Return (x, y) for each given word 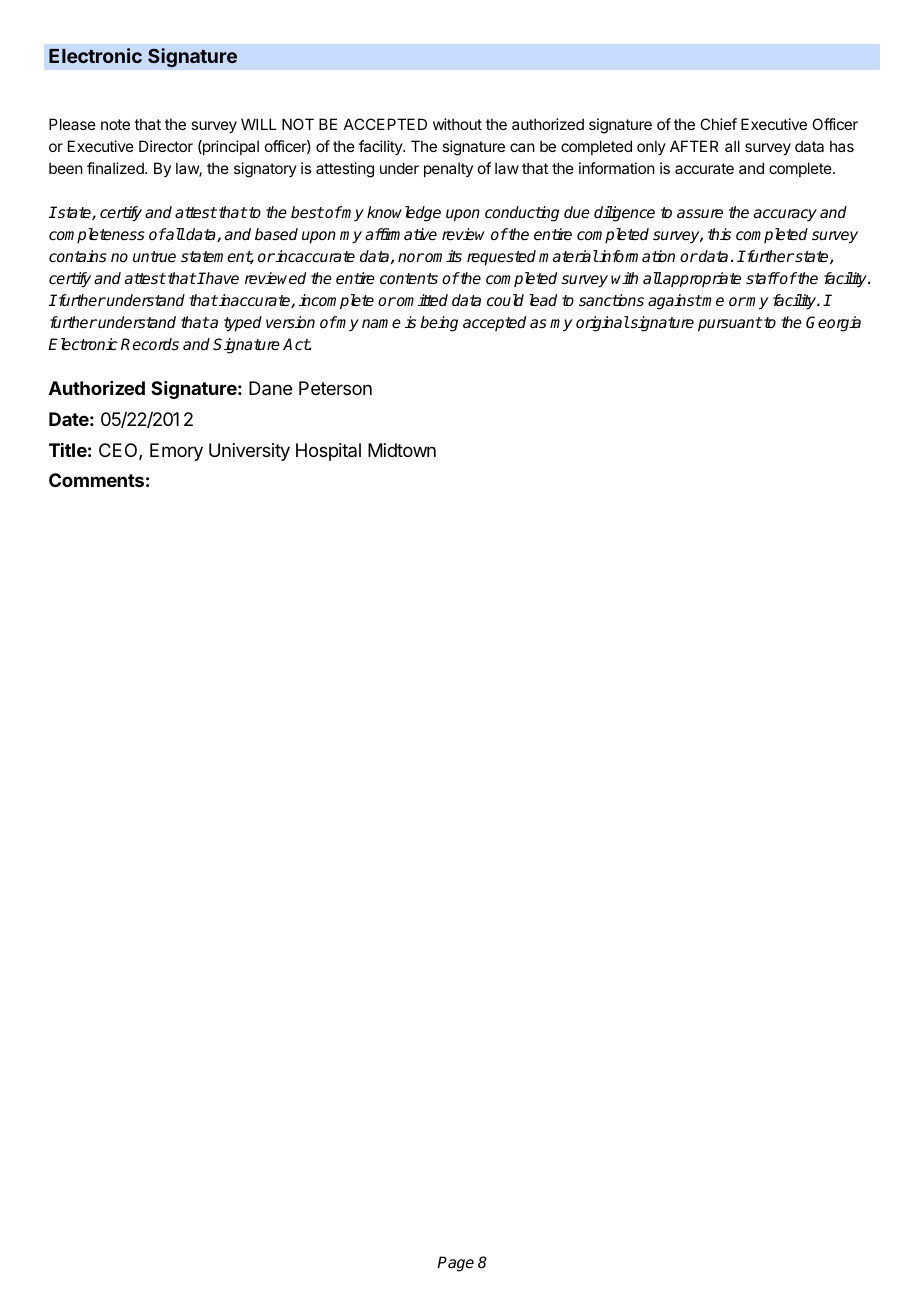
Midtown (402, 450)
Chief (718, 124)
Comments (96, 480)
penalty (448, 169)
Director (166, 146)
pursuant (730, 324)
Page (455, 1264)
